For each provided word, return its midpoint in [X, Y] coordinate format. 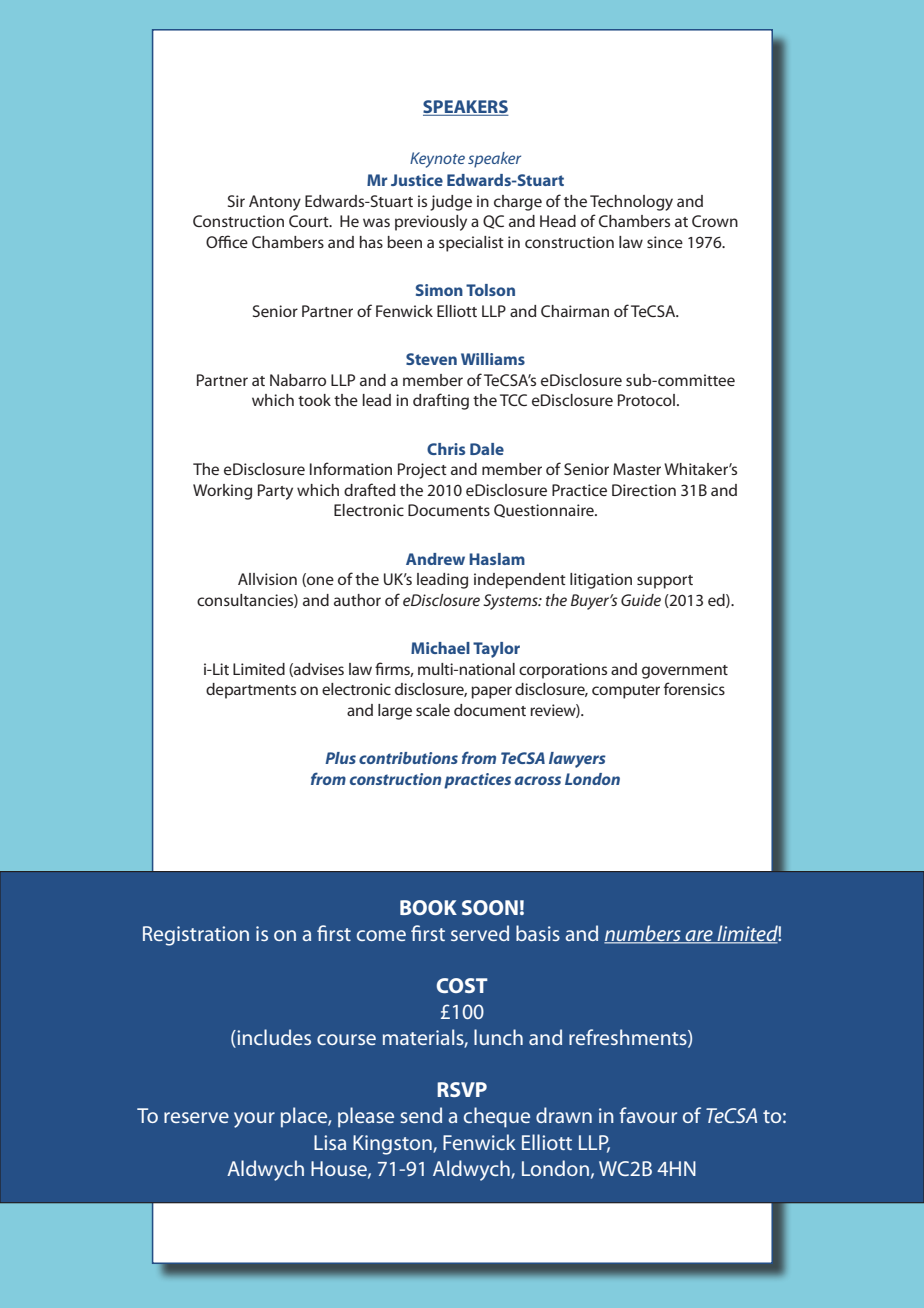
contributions [408, 758]
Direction [644, 490]
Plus [340, 758]
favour [648, 1115]
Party [275, 492]
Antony [275, 203]
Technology [631, 203]
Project [422, 471]
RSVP [462, 1089]
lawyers [577, 760]
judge [451, 203]
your [254, 1120]
